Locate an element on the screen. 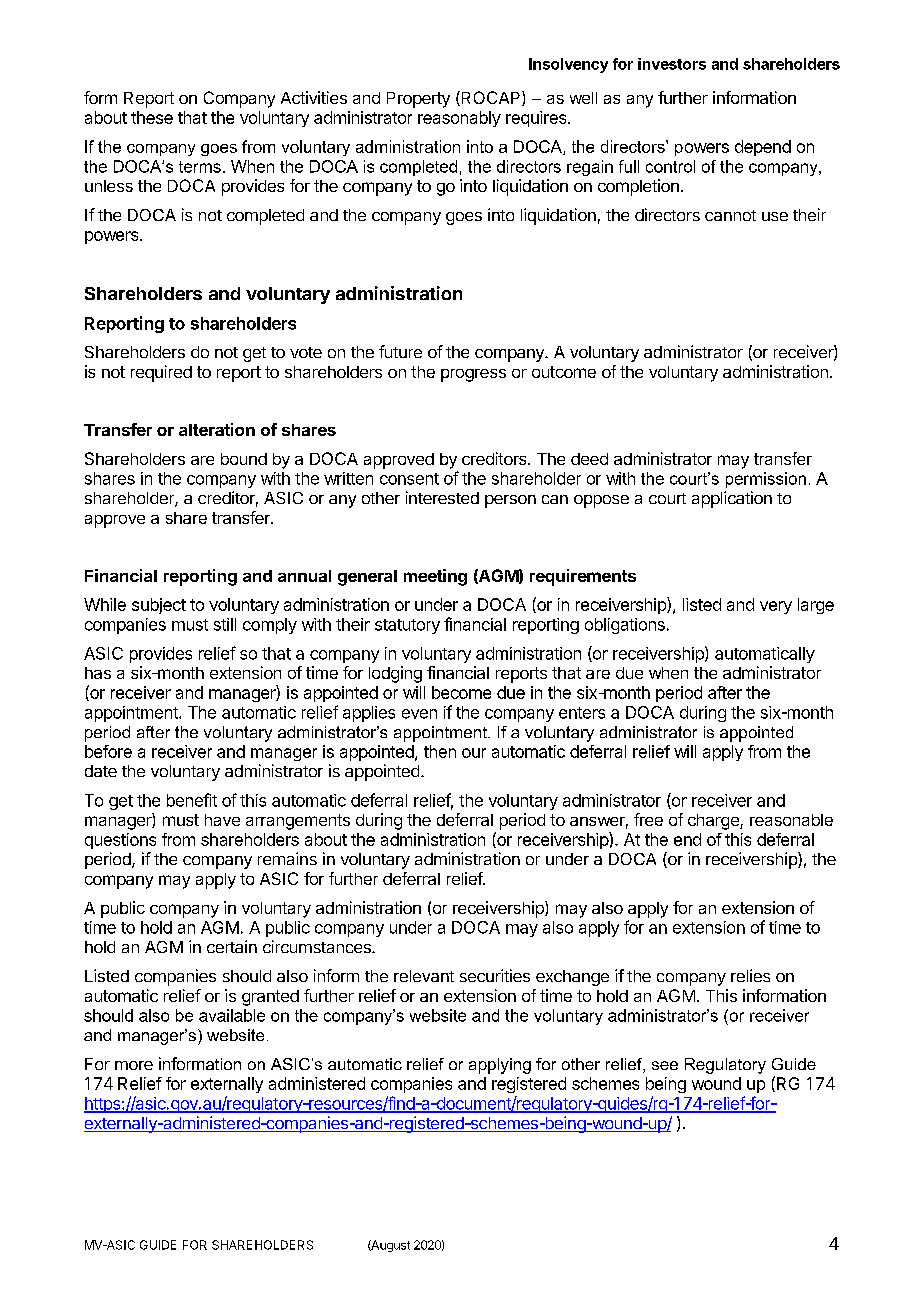 The image size is (924, 1308). these is located at coordinates (152, 117).
